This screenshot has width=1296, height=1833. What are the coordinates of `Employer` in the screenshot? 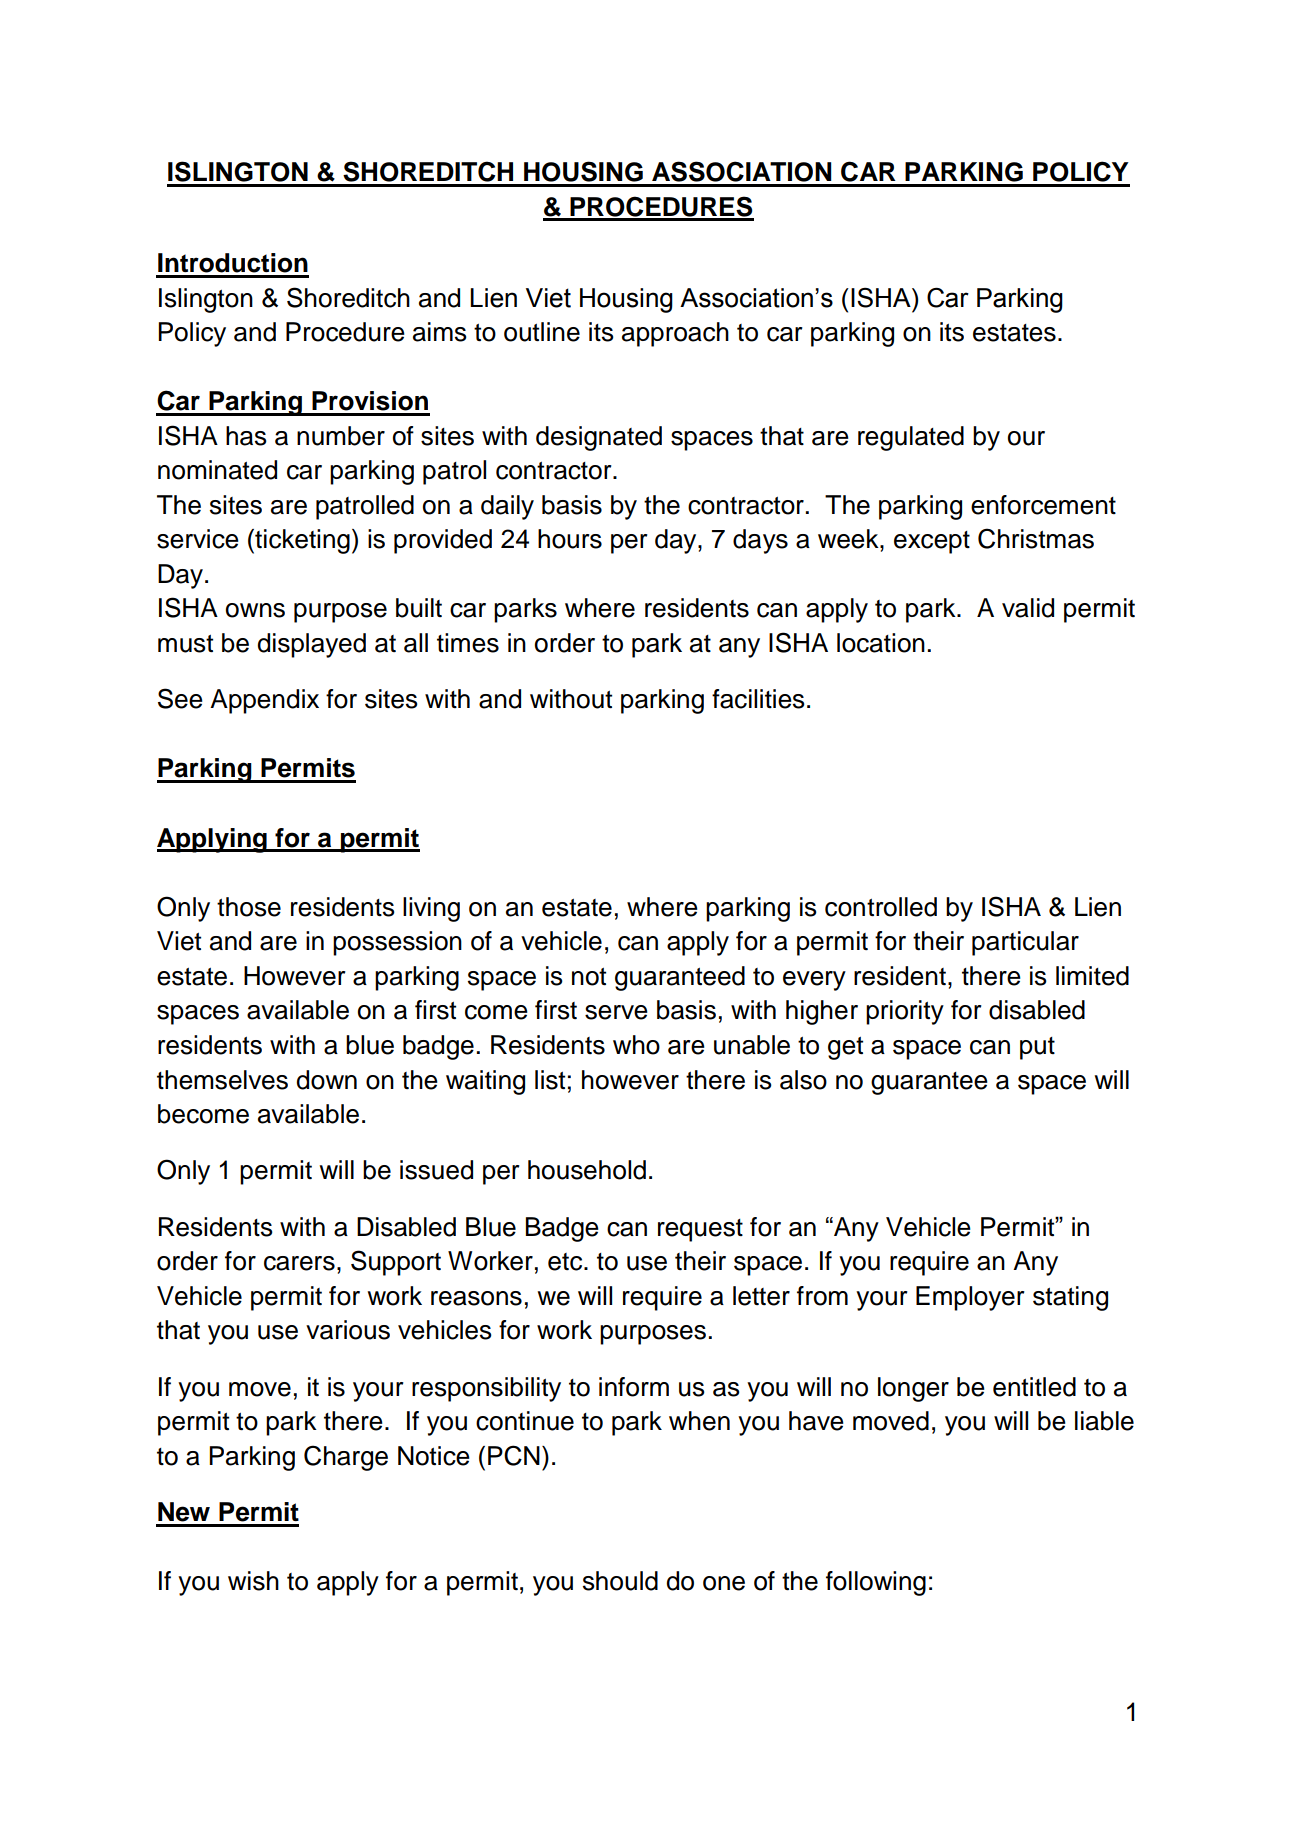 It's located at (970, 1298).
